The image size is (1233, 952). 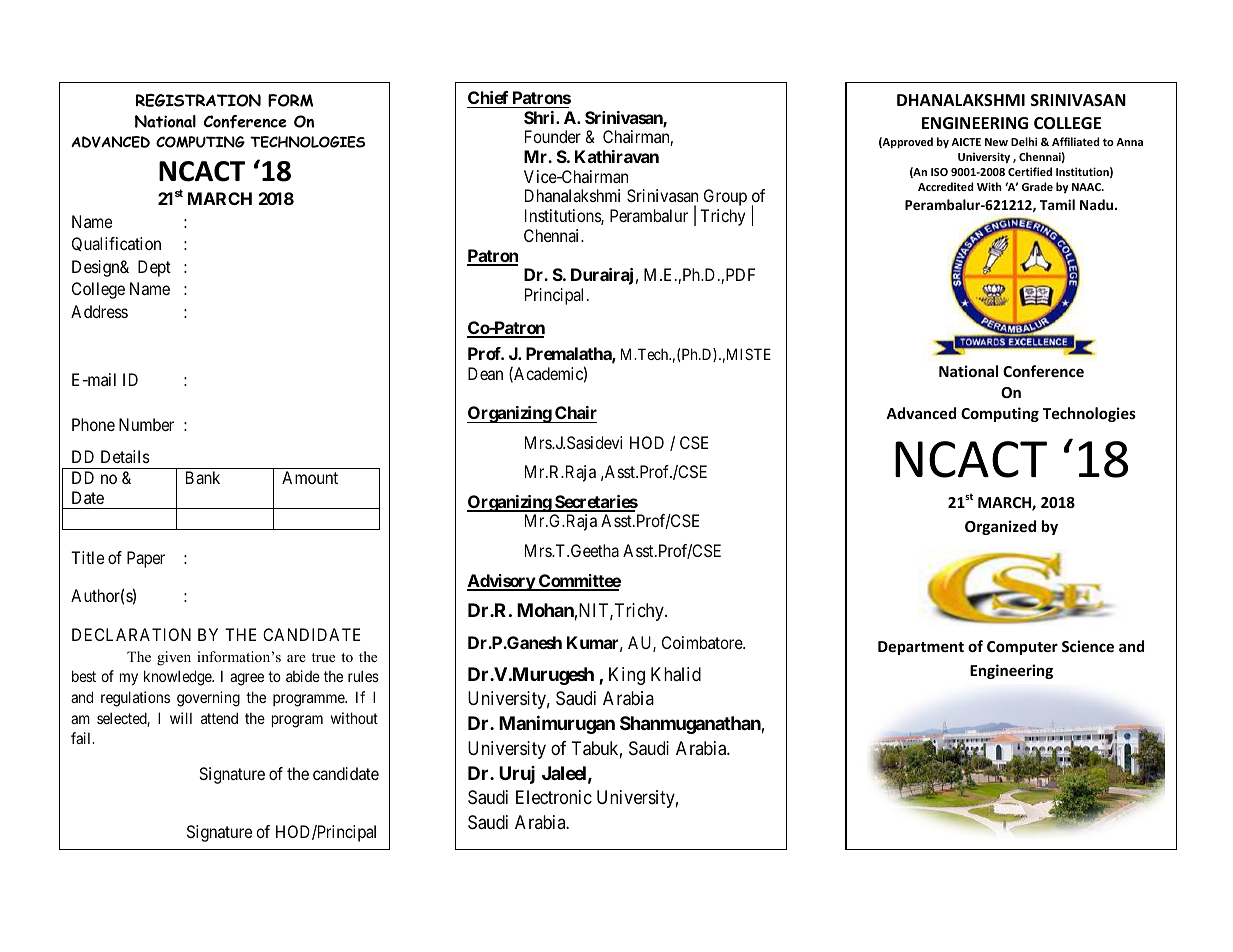 I want to click on REGISTRATION, so click(x=198, y=100).
